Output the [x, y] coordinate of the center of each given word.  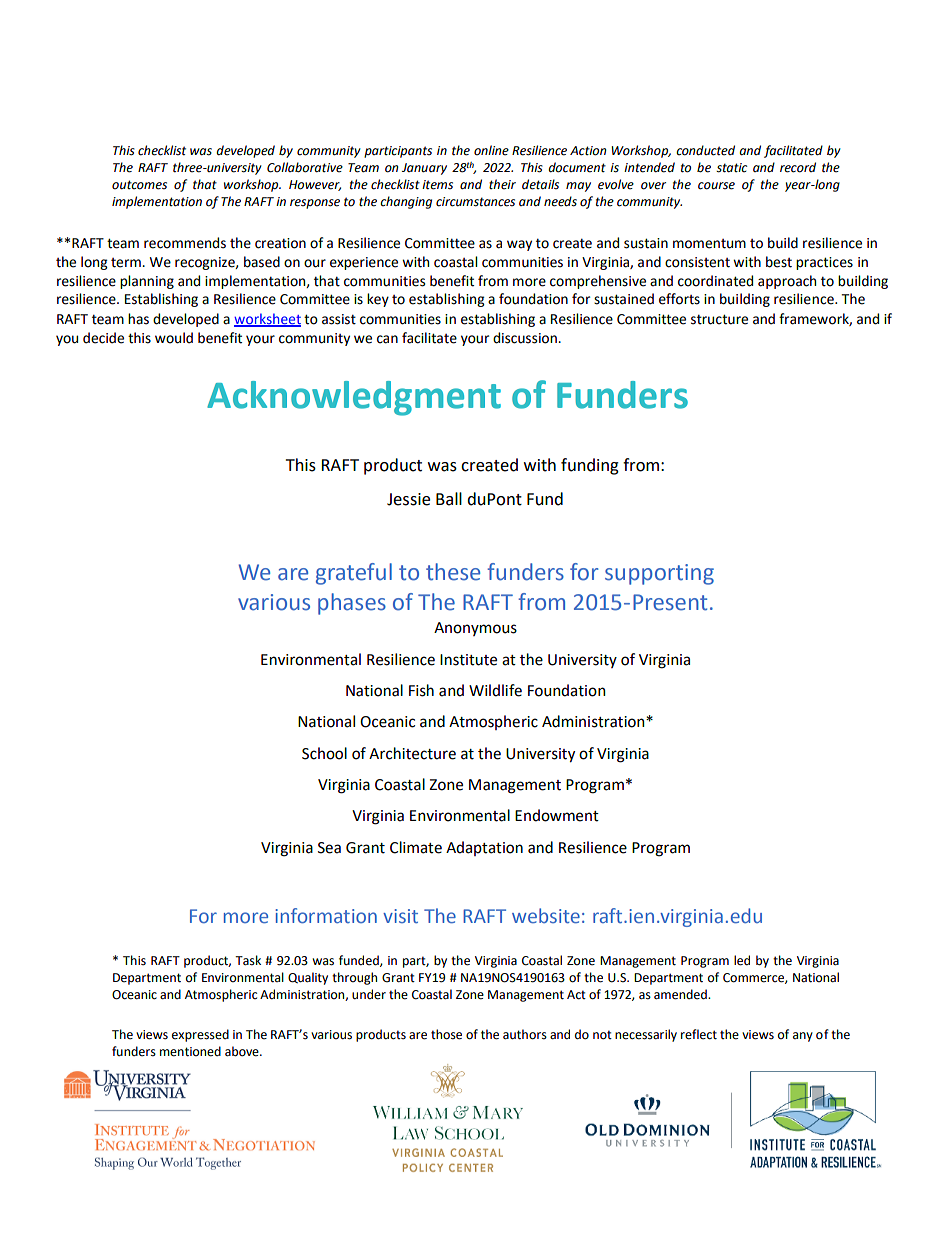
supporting [659, 574]
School [324, 753]
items [437, 185]
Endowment [557, 815]
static [731, 168]
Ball [449, 499]
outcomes [139, 185]
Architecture [412, 753]
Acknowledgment [354, 398]
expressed [200, 1035]
